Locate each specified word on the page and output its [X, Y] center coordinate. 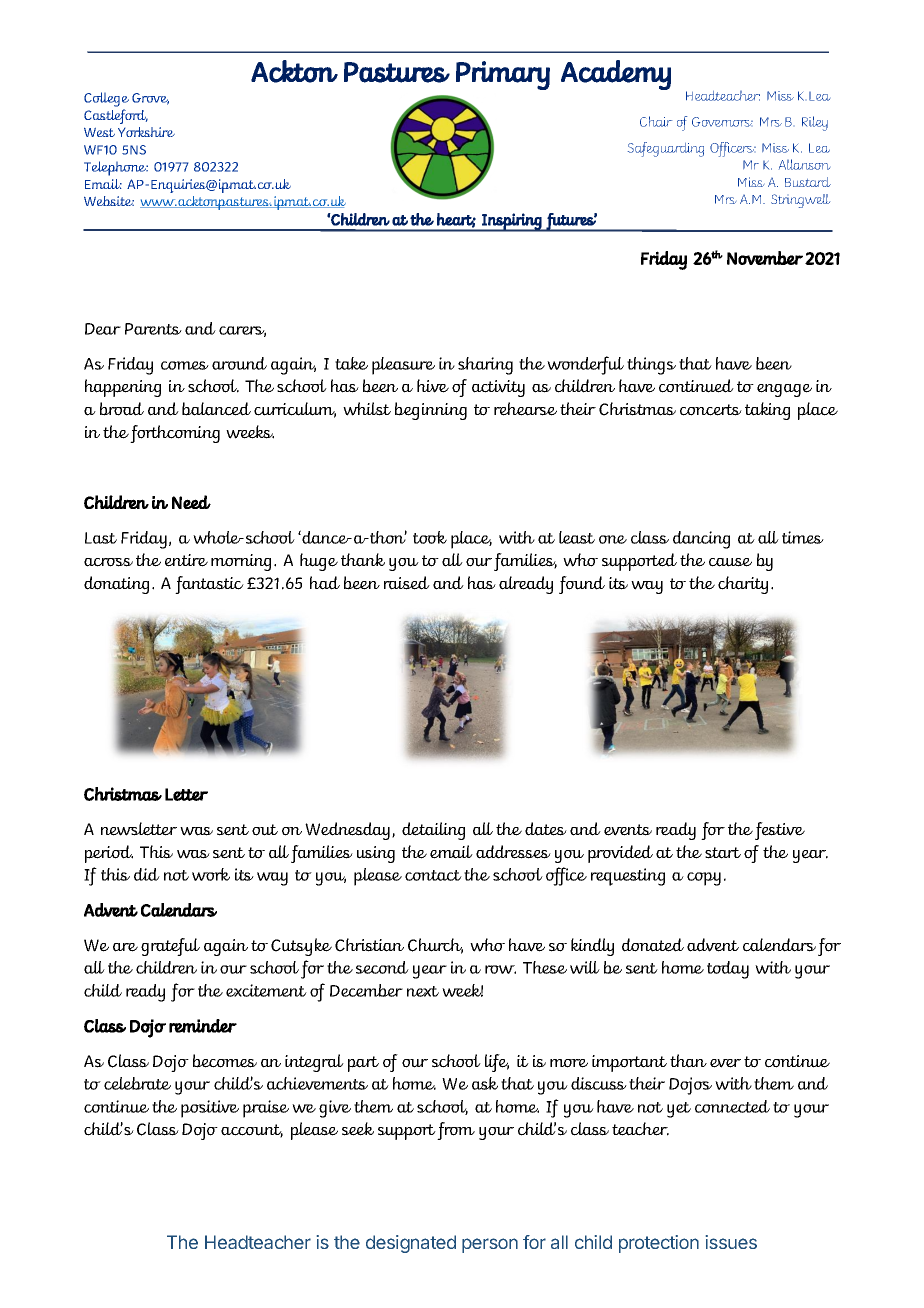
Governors [722, 122]
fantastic [209, 585]
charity [743, 585]
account [252, 1131]
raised [407, 583]
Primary [503, 75]
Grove [150, 99]
